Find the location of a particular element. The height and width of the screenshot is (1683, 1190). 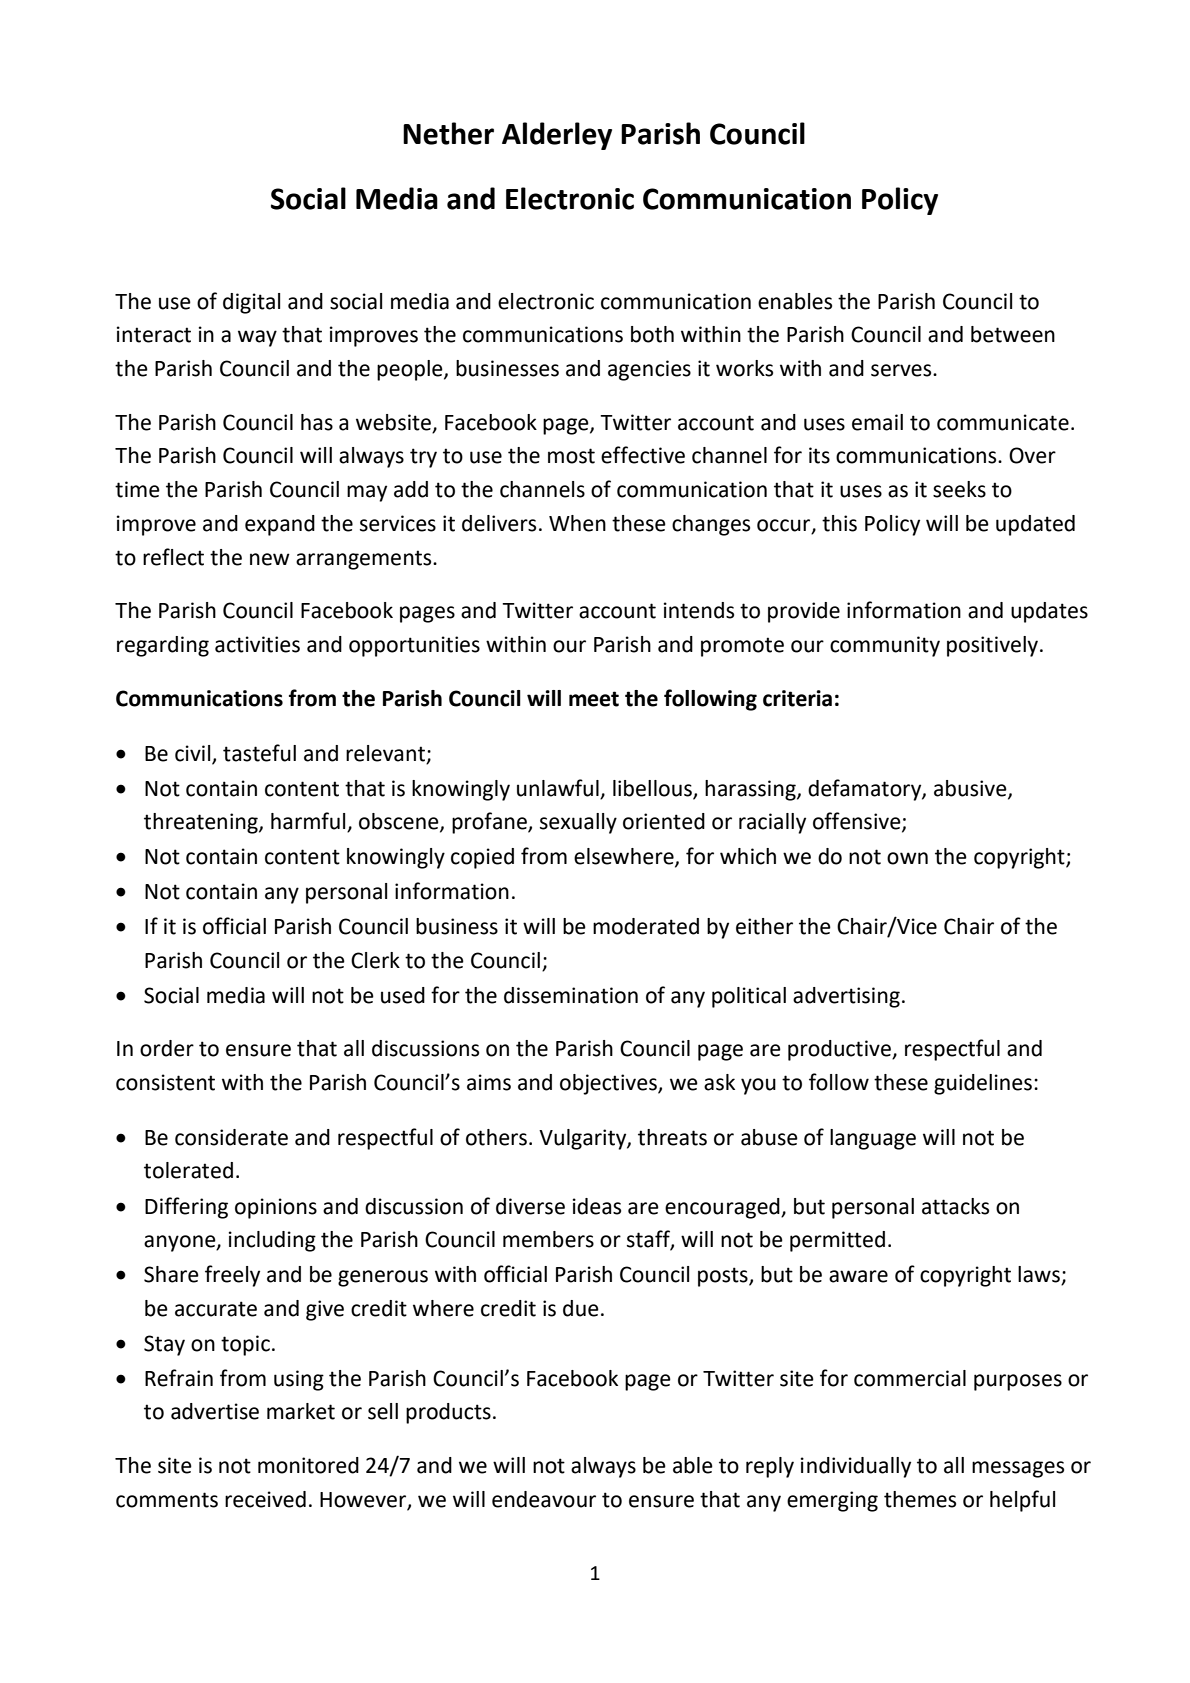

threatening is located at coordinates (202, 823).
